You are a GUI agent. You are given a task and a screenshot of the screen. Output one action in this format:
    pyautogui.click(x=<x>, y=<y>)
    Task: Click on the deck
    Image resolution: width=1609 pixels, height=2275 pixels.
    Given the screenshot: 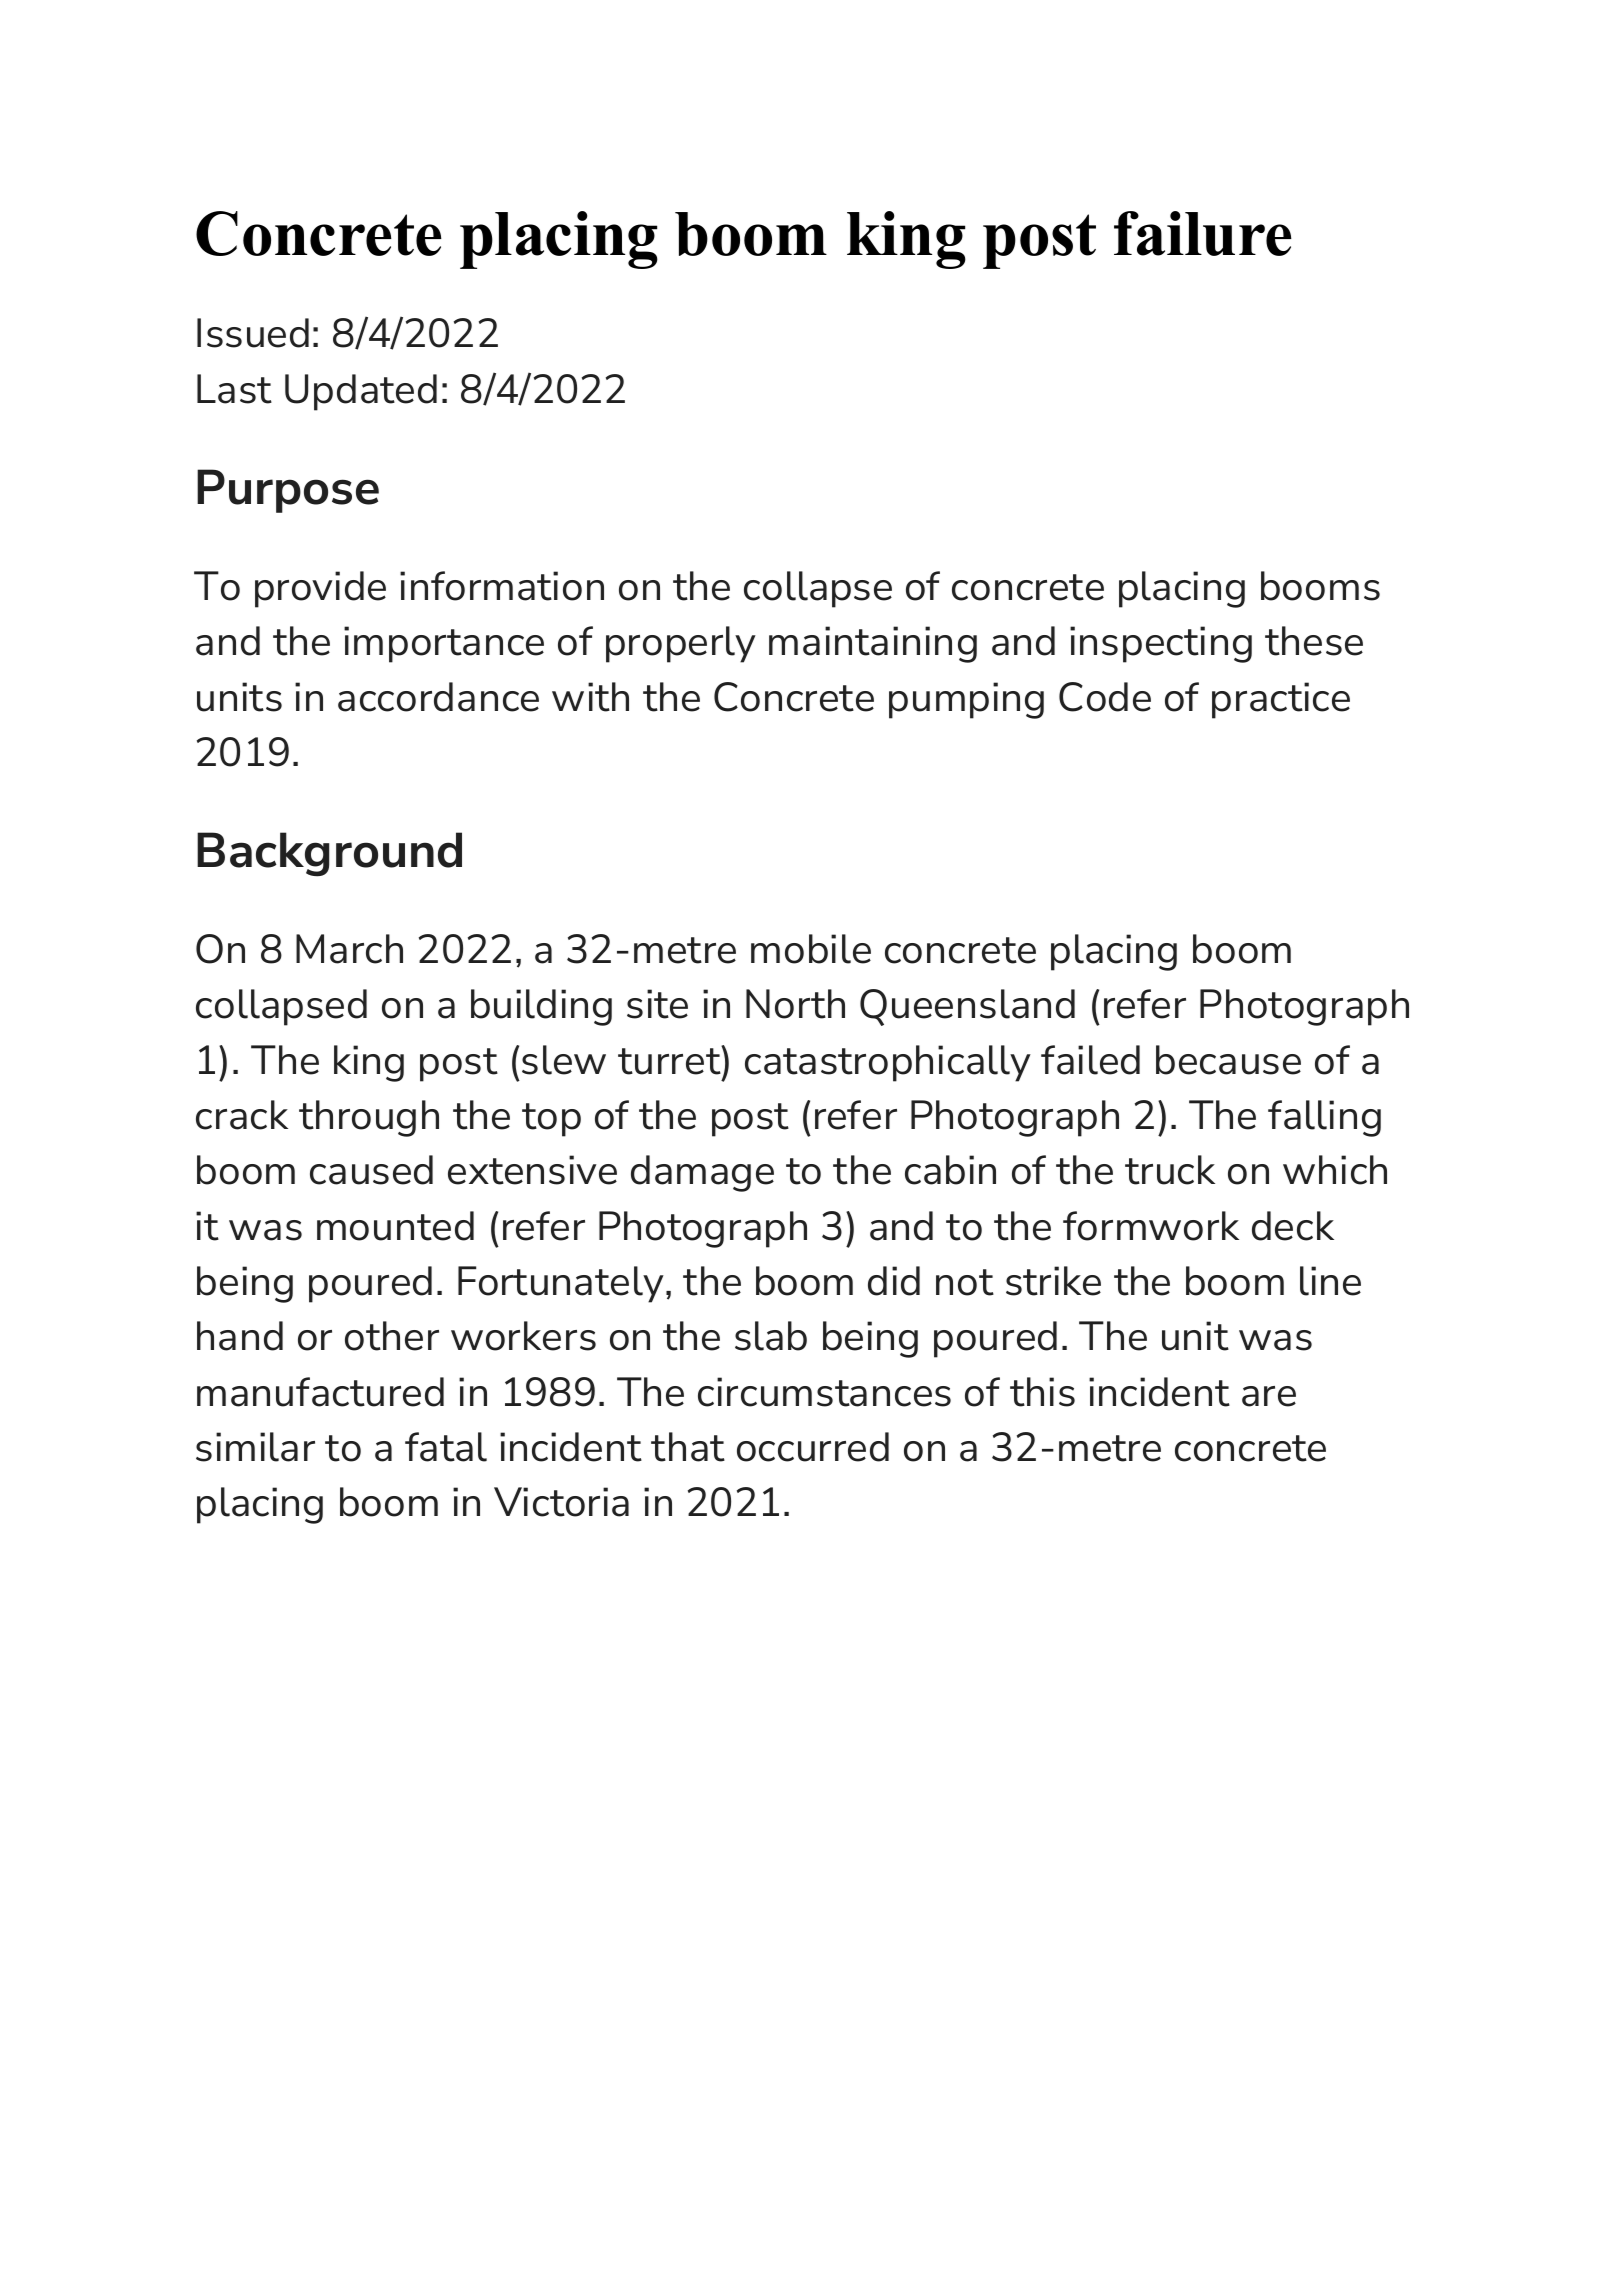 What is the action you would take?
    pyautogui.click(x=1293, y=1226)
